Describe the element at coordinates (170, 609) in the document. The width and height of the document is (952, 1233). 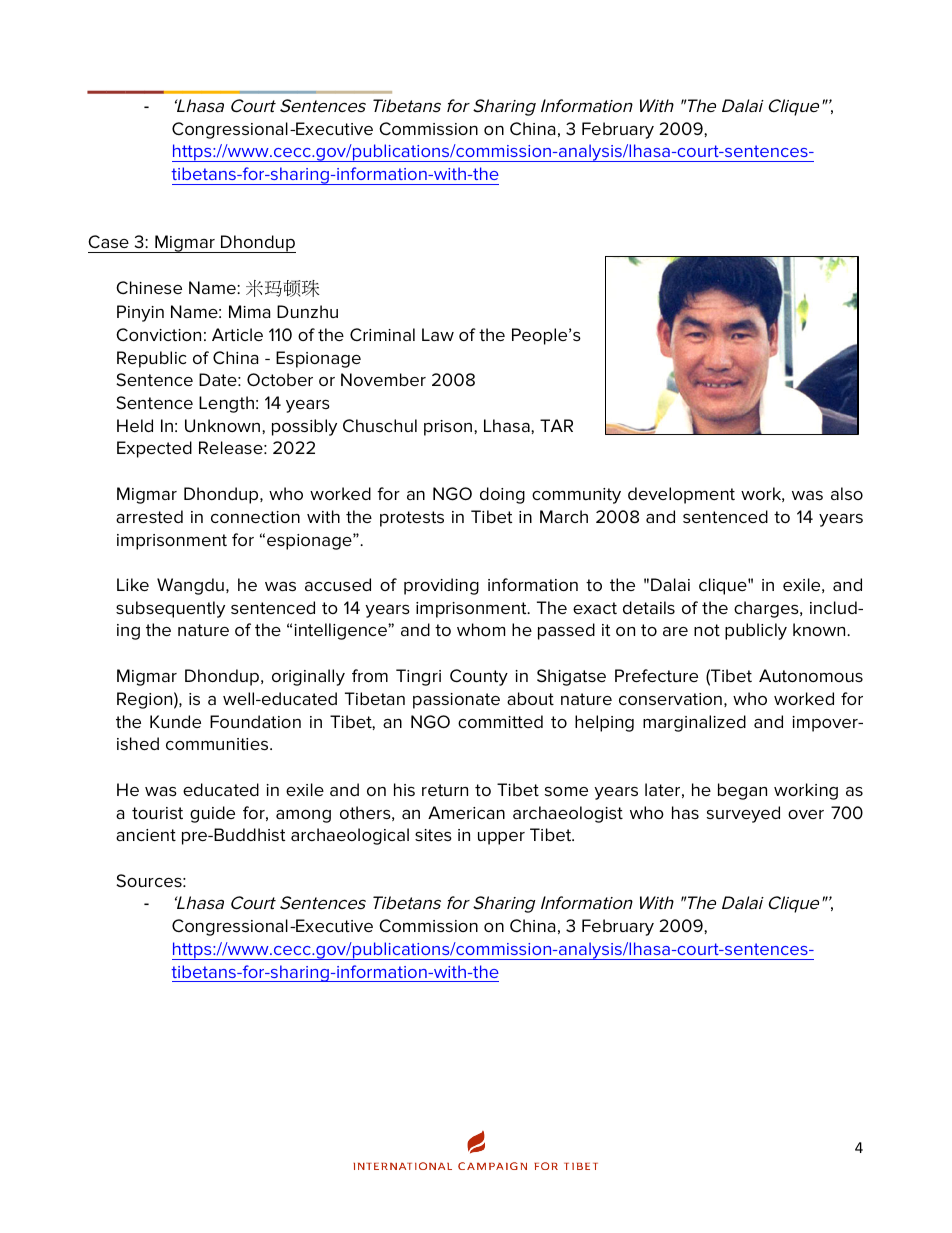
I see `subsequently` at that location.
